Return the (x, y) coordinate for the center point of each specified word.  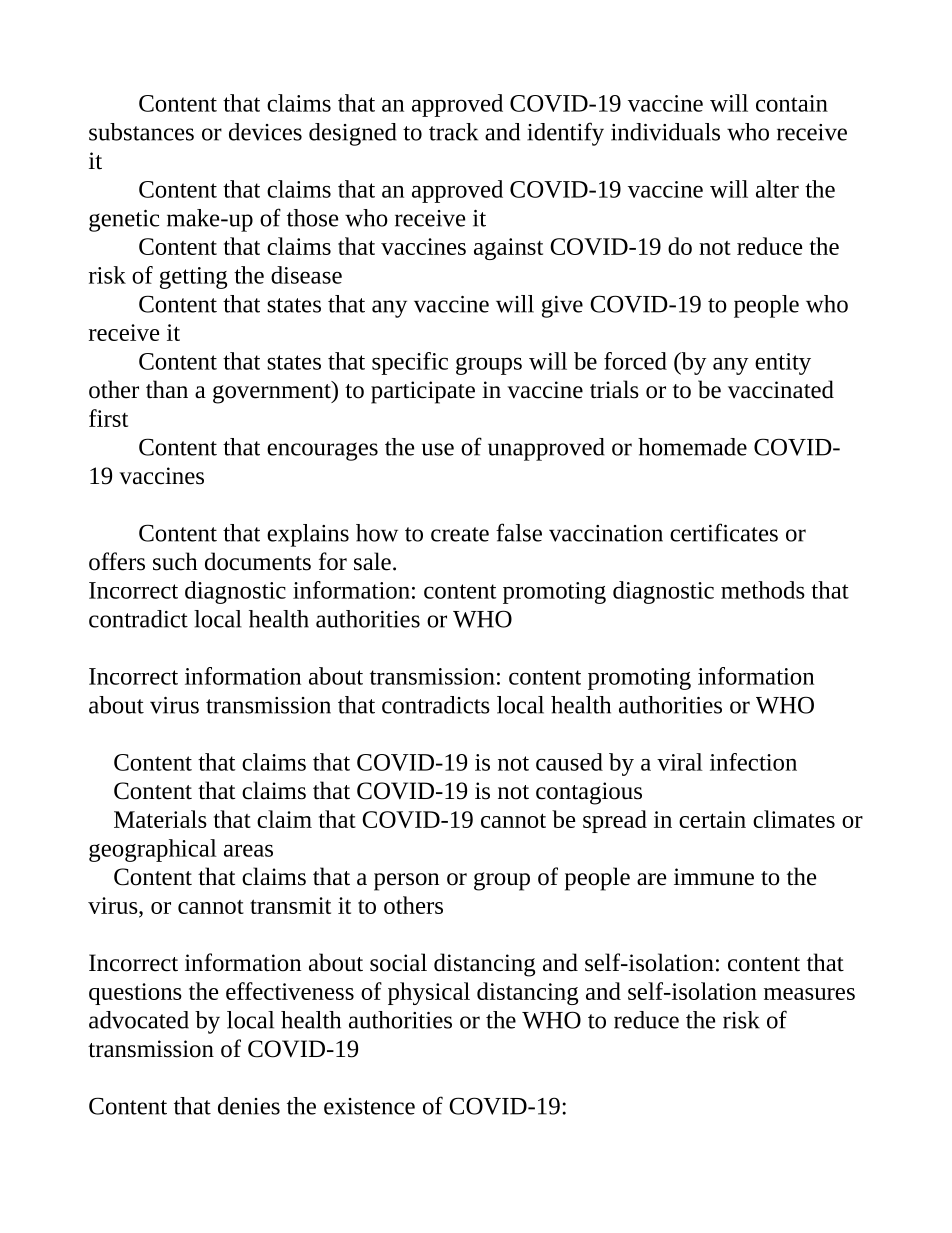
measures (809, 994)
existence (369, 1106)
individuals (665, 132)
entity (783, 364)
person (406, 882)
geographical (153, 850)
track (453, 132)
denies (249, 1106)
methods (763, 590)
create (460, 534)
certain (712, 819)
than (167, 389)
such (175, 561)
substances (141, 132)
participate (423, 392)
